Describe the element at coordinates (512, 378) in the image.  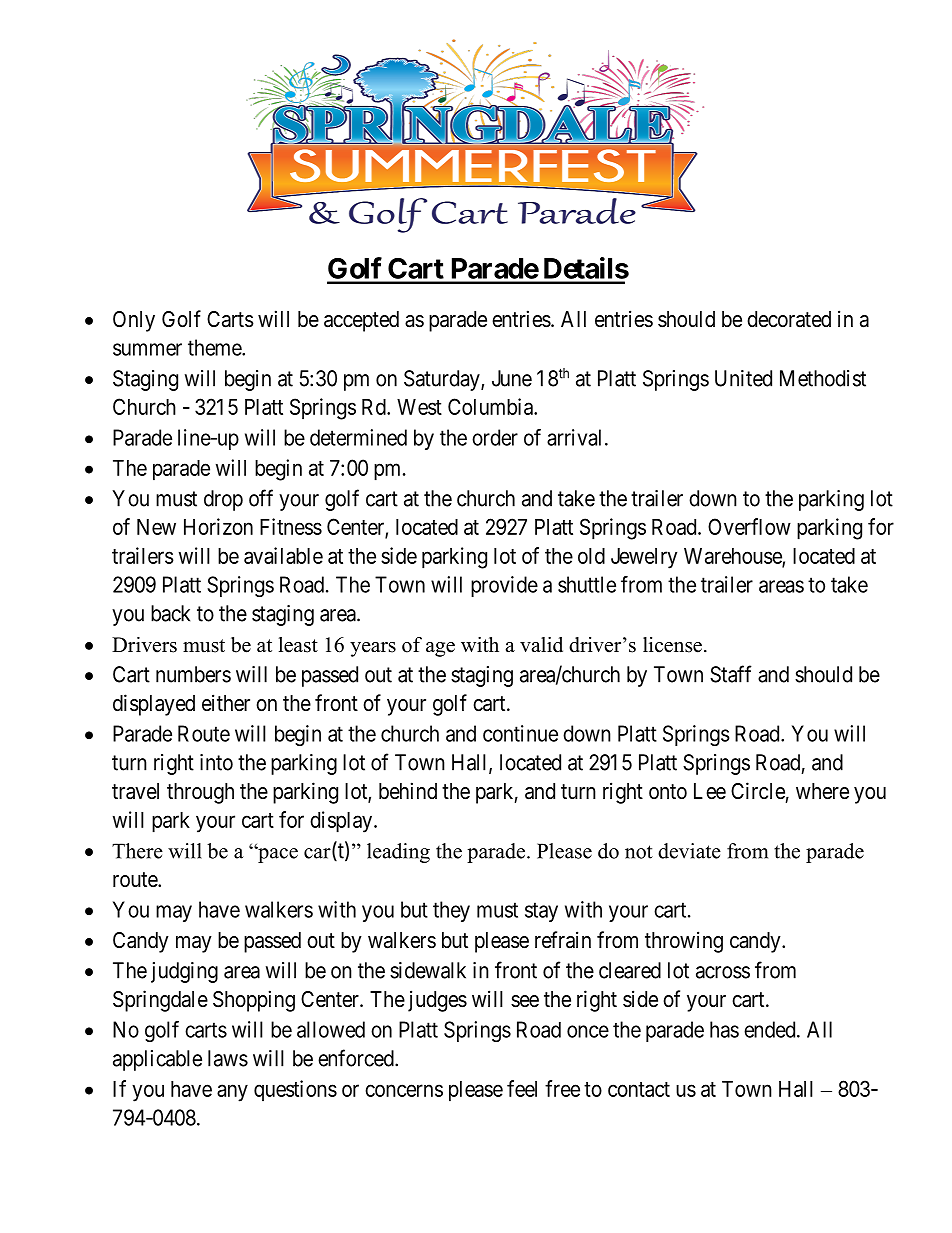
I see `June` at that location.
